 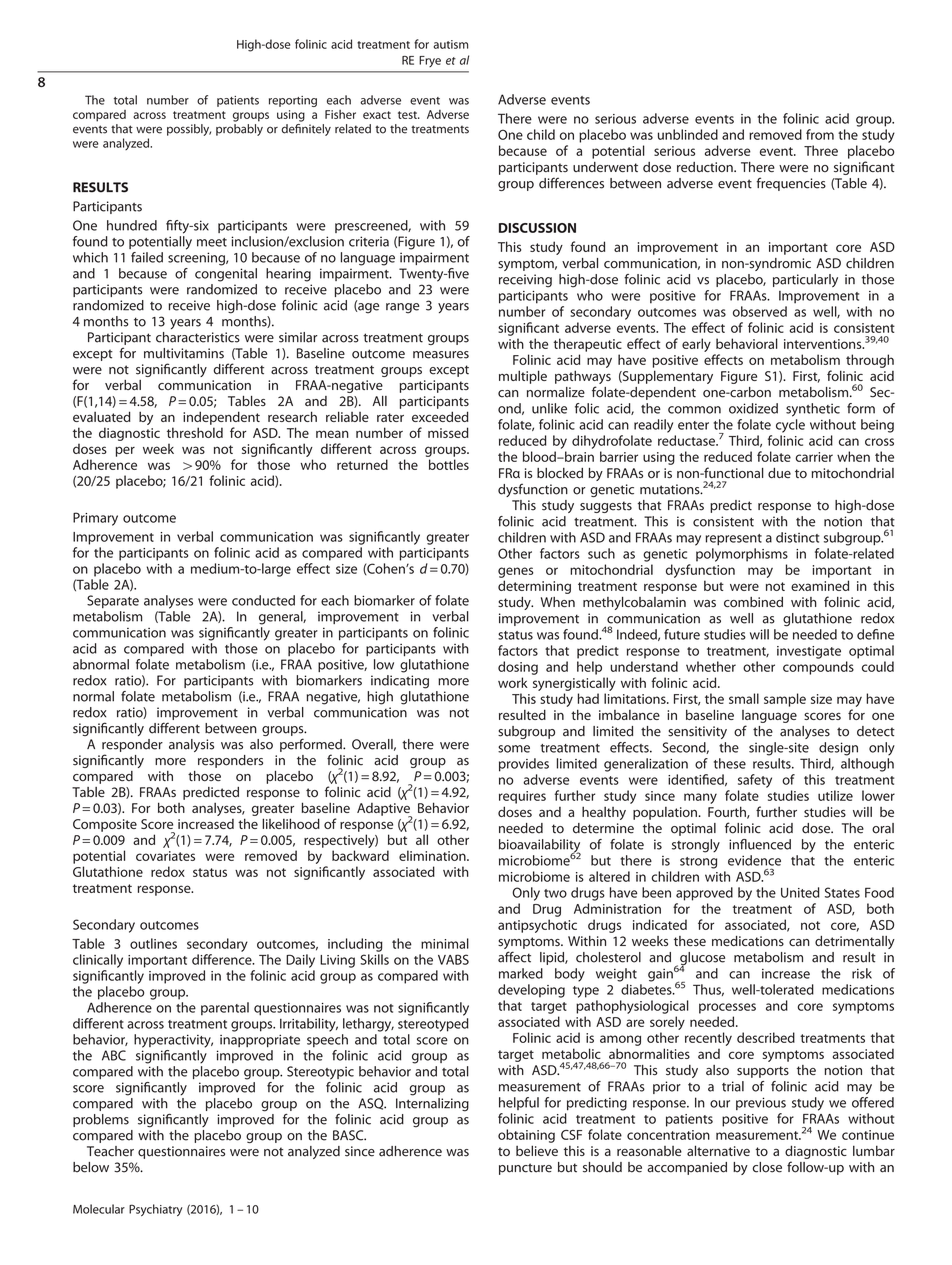 What do you see at coordinates (820, 134) in the page?
I see `from` at bounding box center [820, 134].
